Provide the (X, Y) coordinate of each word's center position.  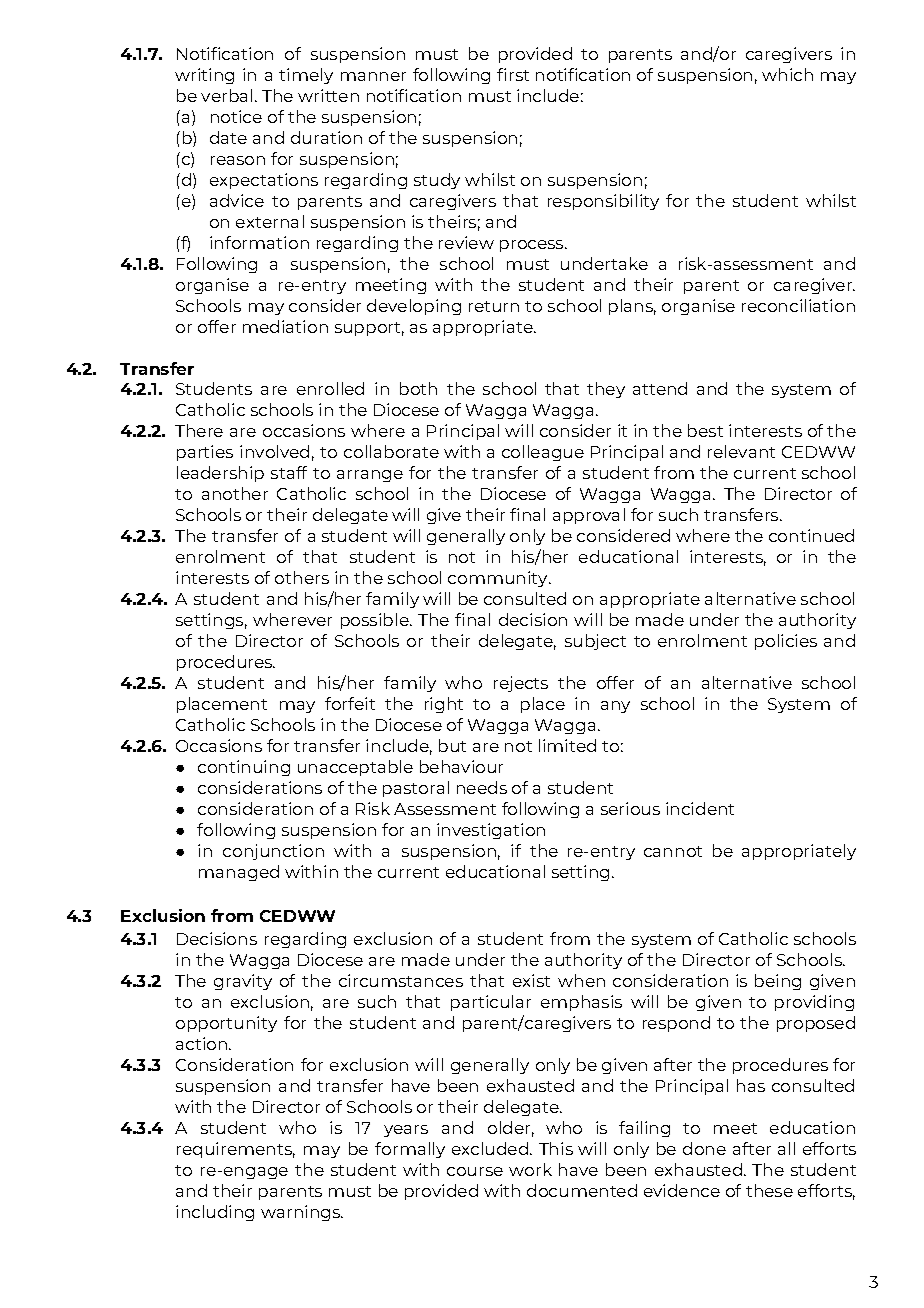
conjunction (273, 852)
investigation (491, 831)
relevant (741, 451)
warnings (302, 1213)
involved (274, 451)
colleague (543, 453)
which (787, 74)
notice (236, 116)
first (513, 74)
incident (700, 808)
